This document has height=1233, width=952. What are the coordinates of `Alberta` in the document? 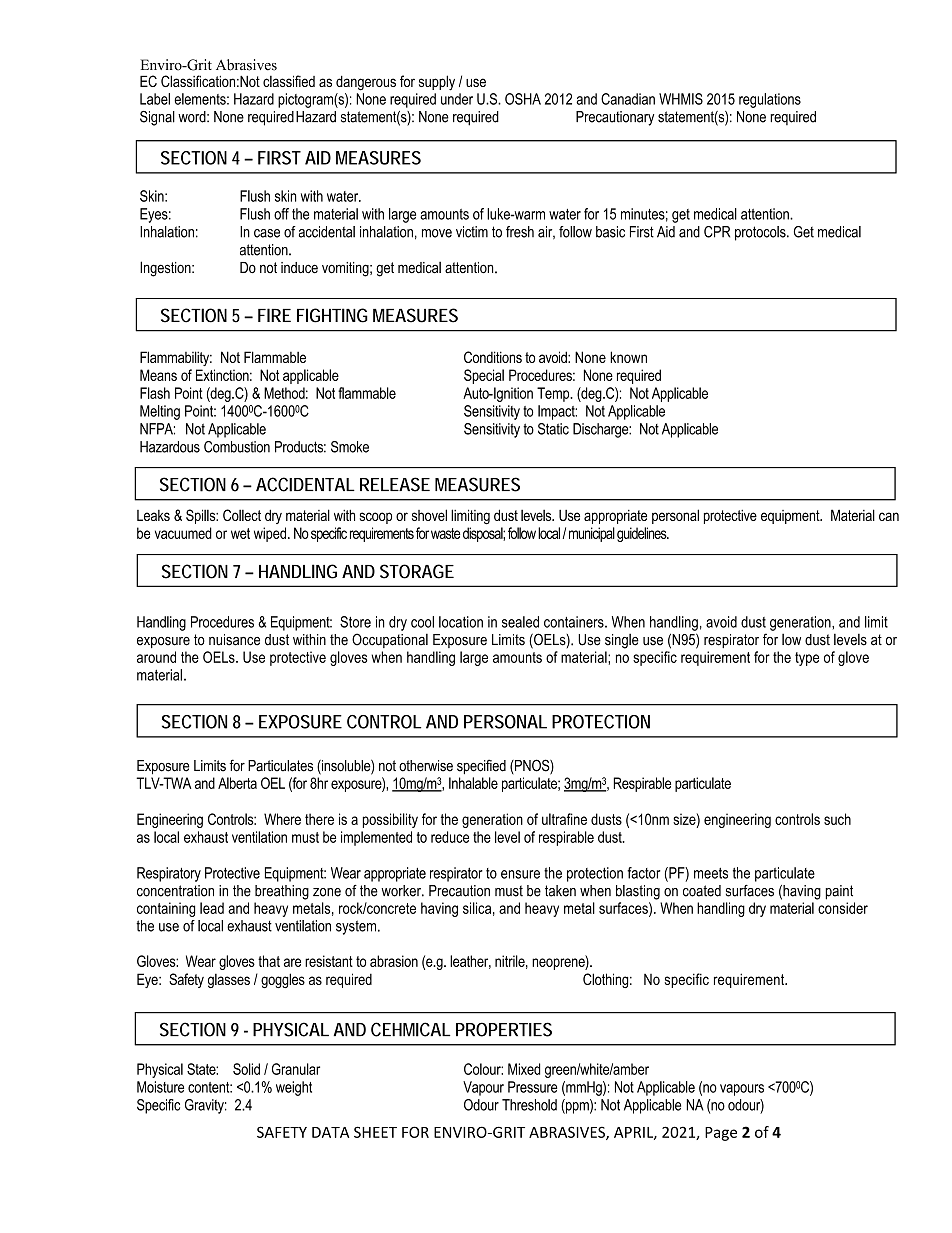 It's located at (237, 783).
